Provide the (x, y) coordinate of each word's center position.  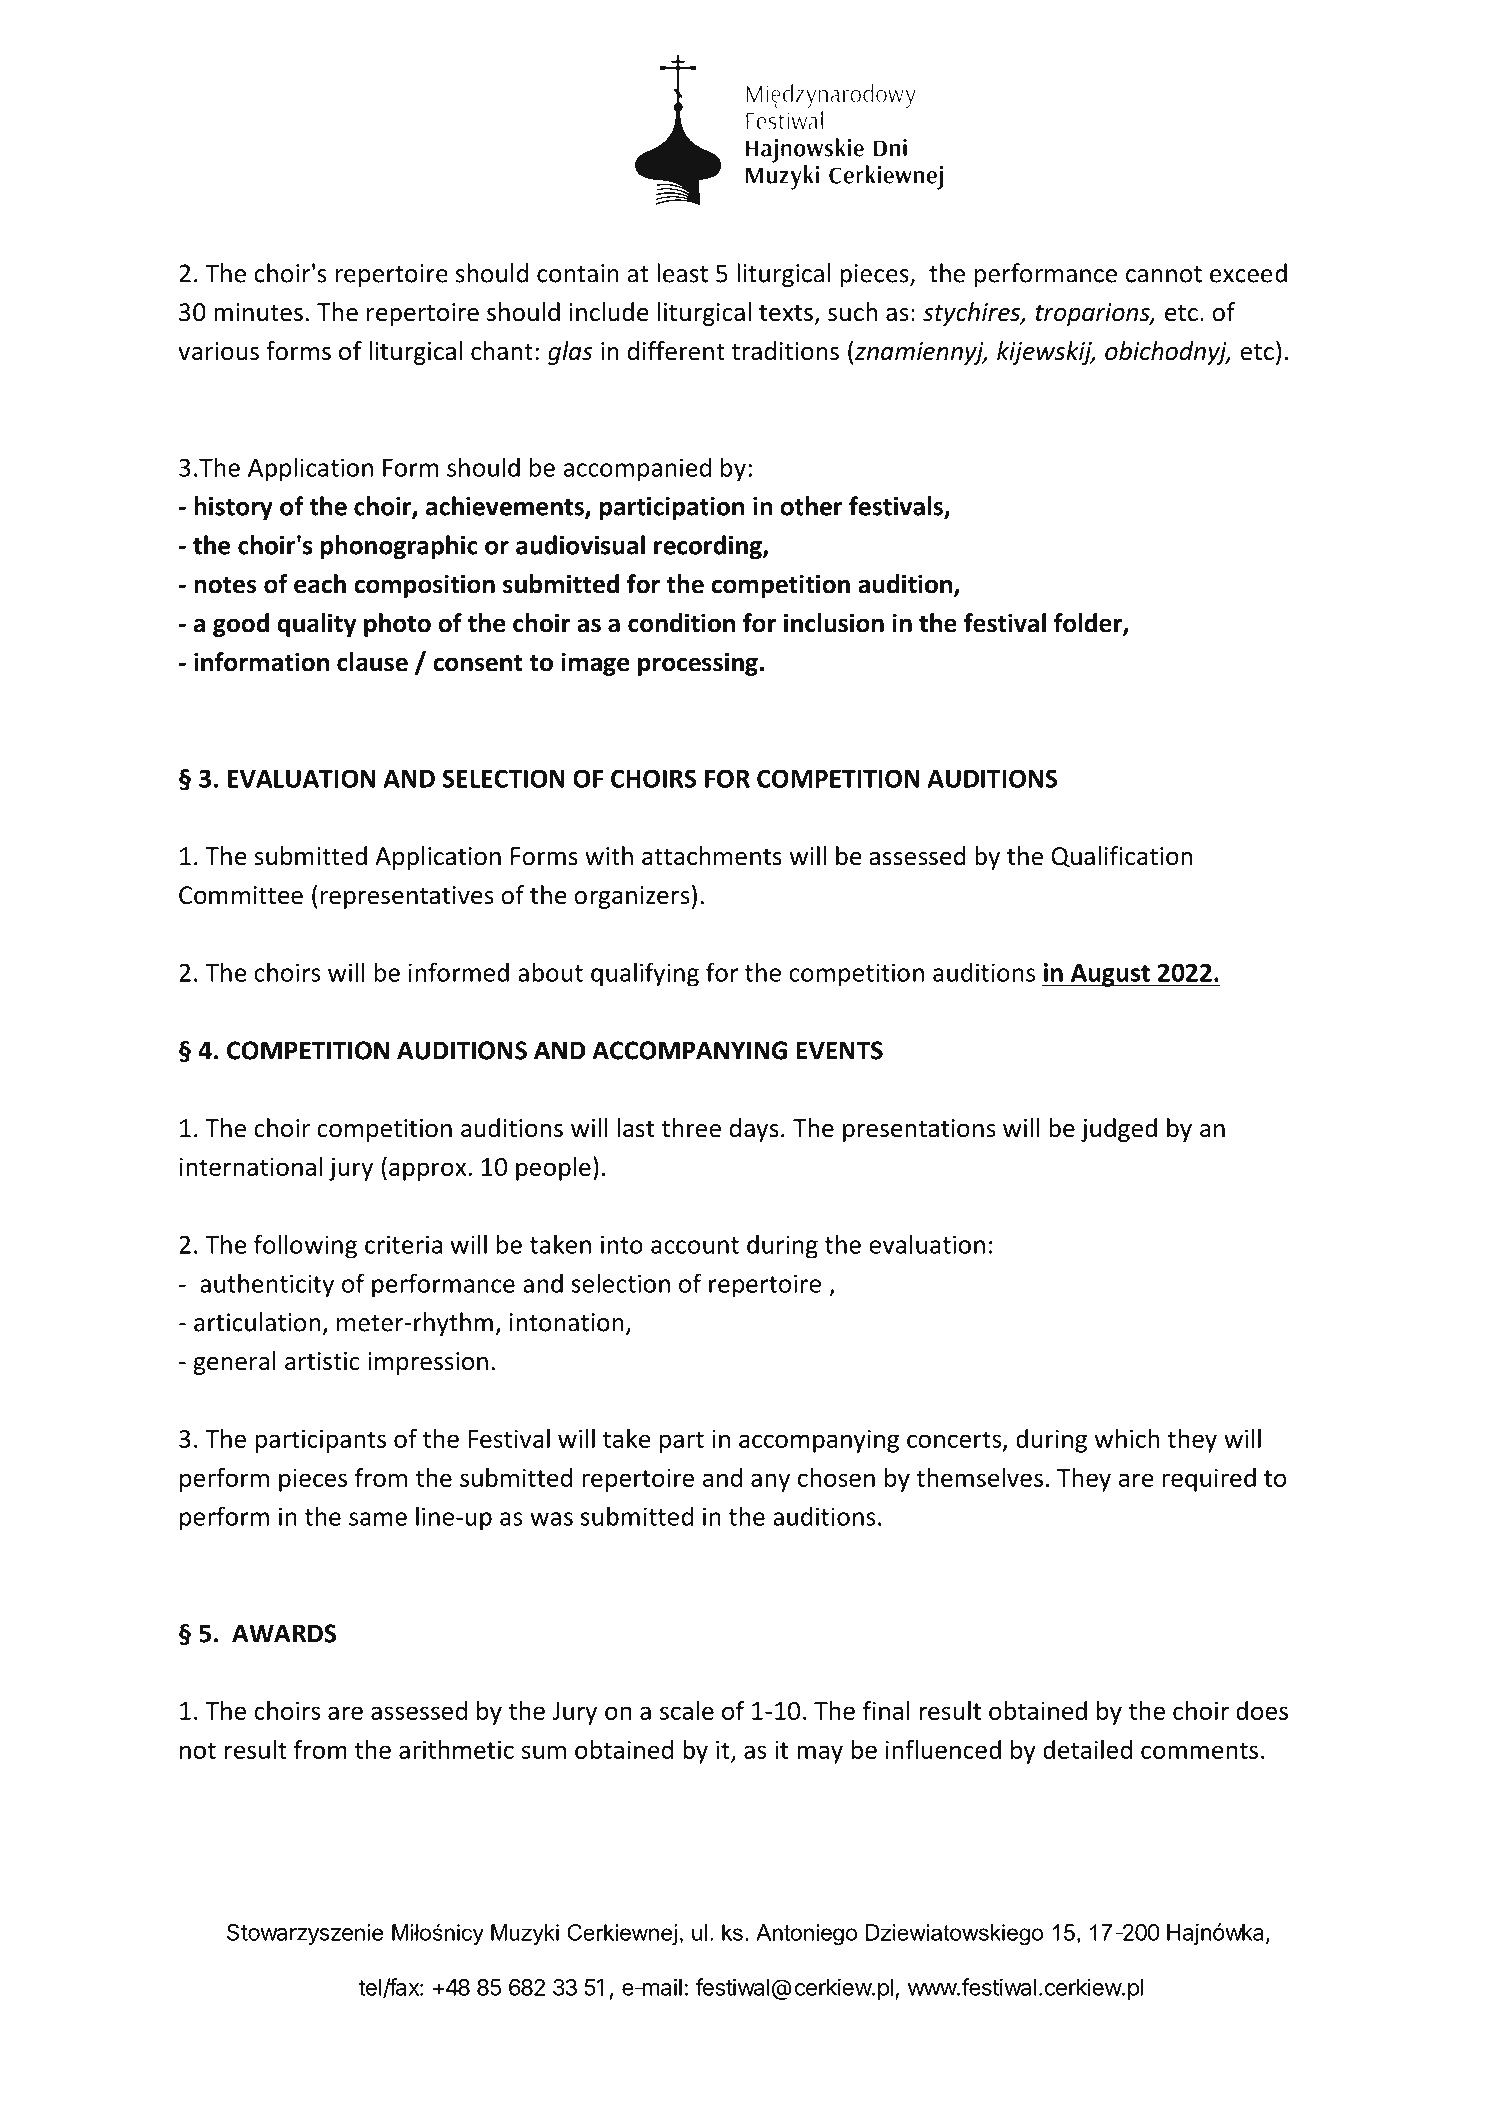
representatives (407, 897)
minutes (258, 312)
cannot (1164, 274)
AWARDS (284, 1633)
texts (786, 313)
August (1110, 975)
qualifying (645, 974)
